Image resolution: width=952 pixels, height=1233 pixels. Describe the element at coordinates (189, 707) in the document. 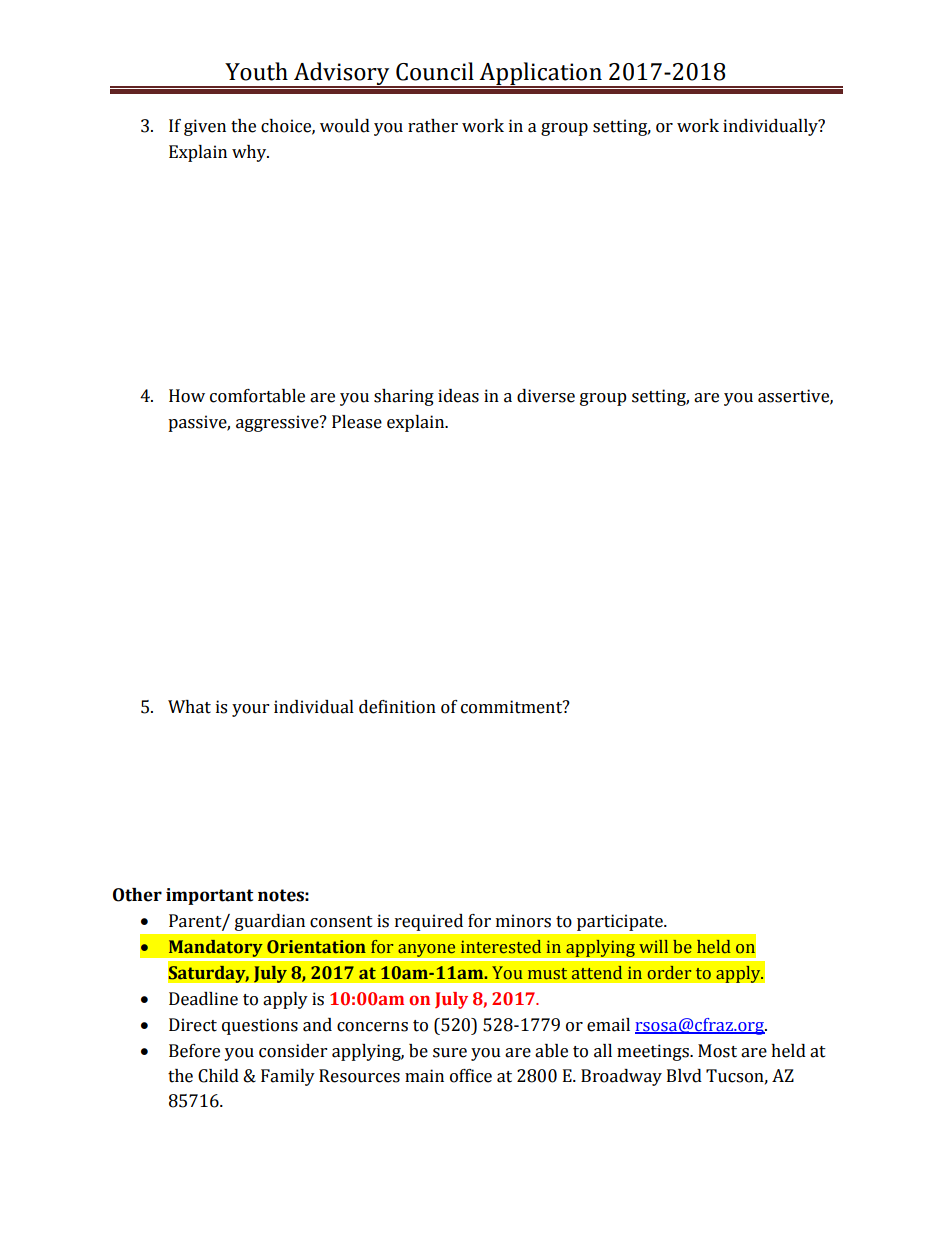

I see `What` at that location.
